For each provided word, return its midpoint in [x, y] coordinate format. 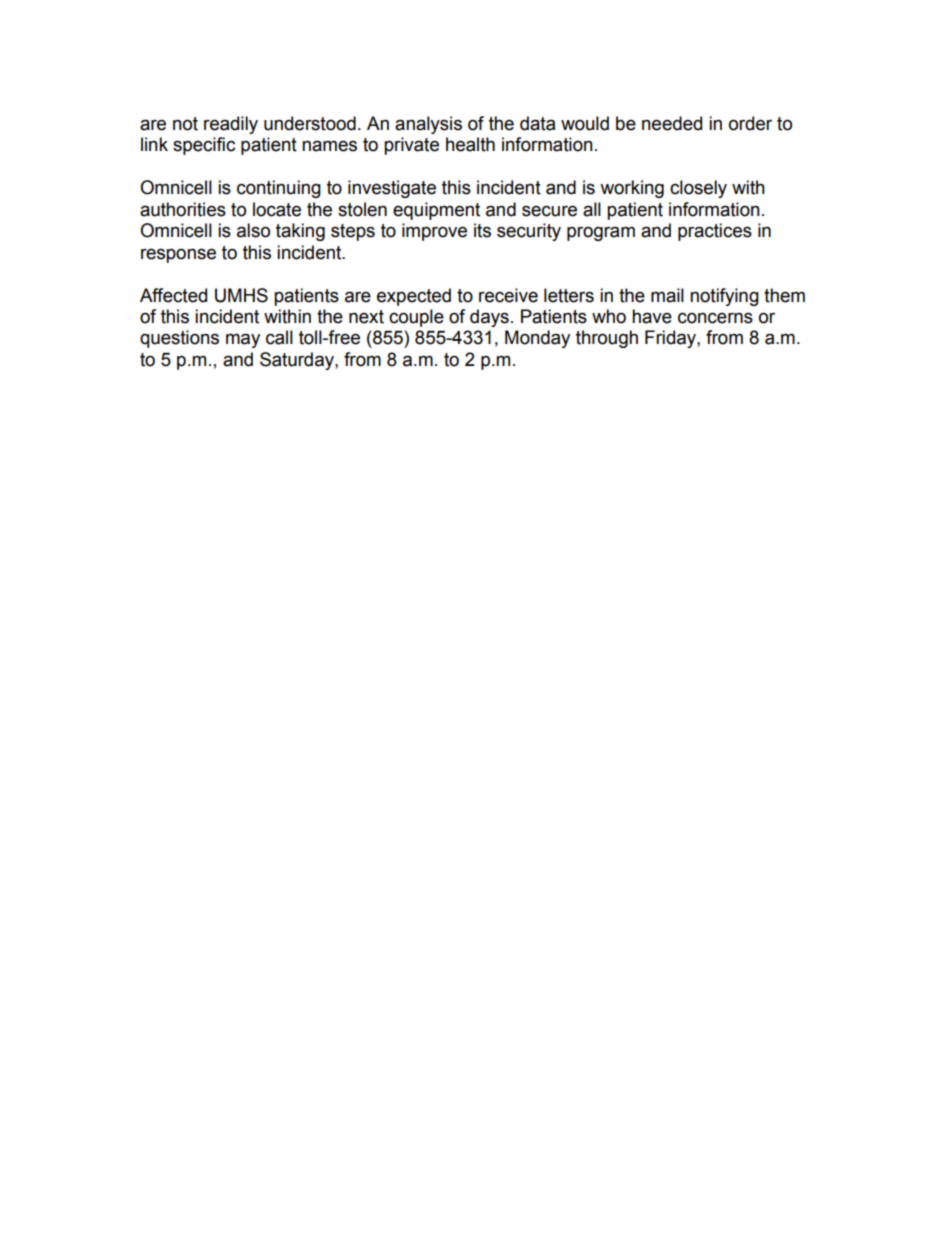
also [253, 230]
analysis [428, 125]
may [243, 340]
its [482, 230]
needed [672, 123]
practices [715, 232]
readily [231, 125]
